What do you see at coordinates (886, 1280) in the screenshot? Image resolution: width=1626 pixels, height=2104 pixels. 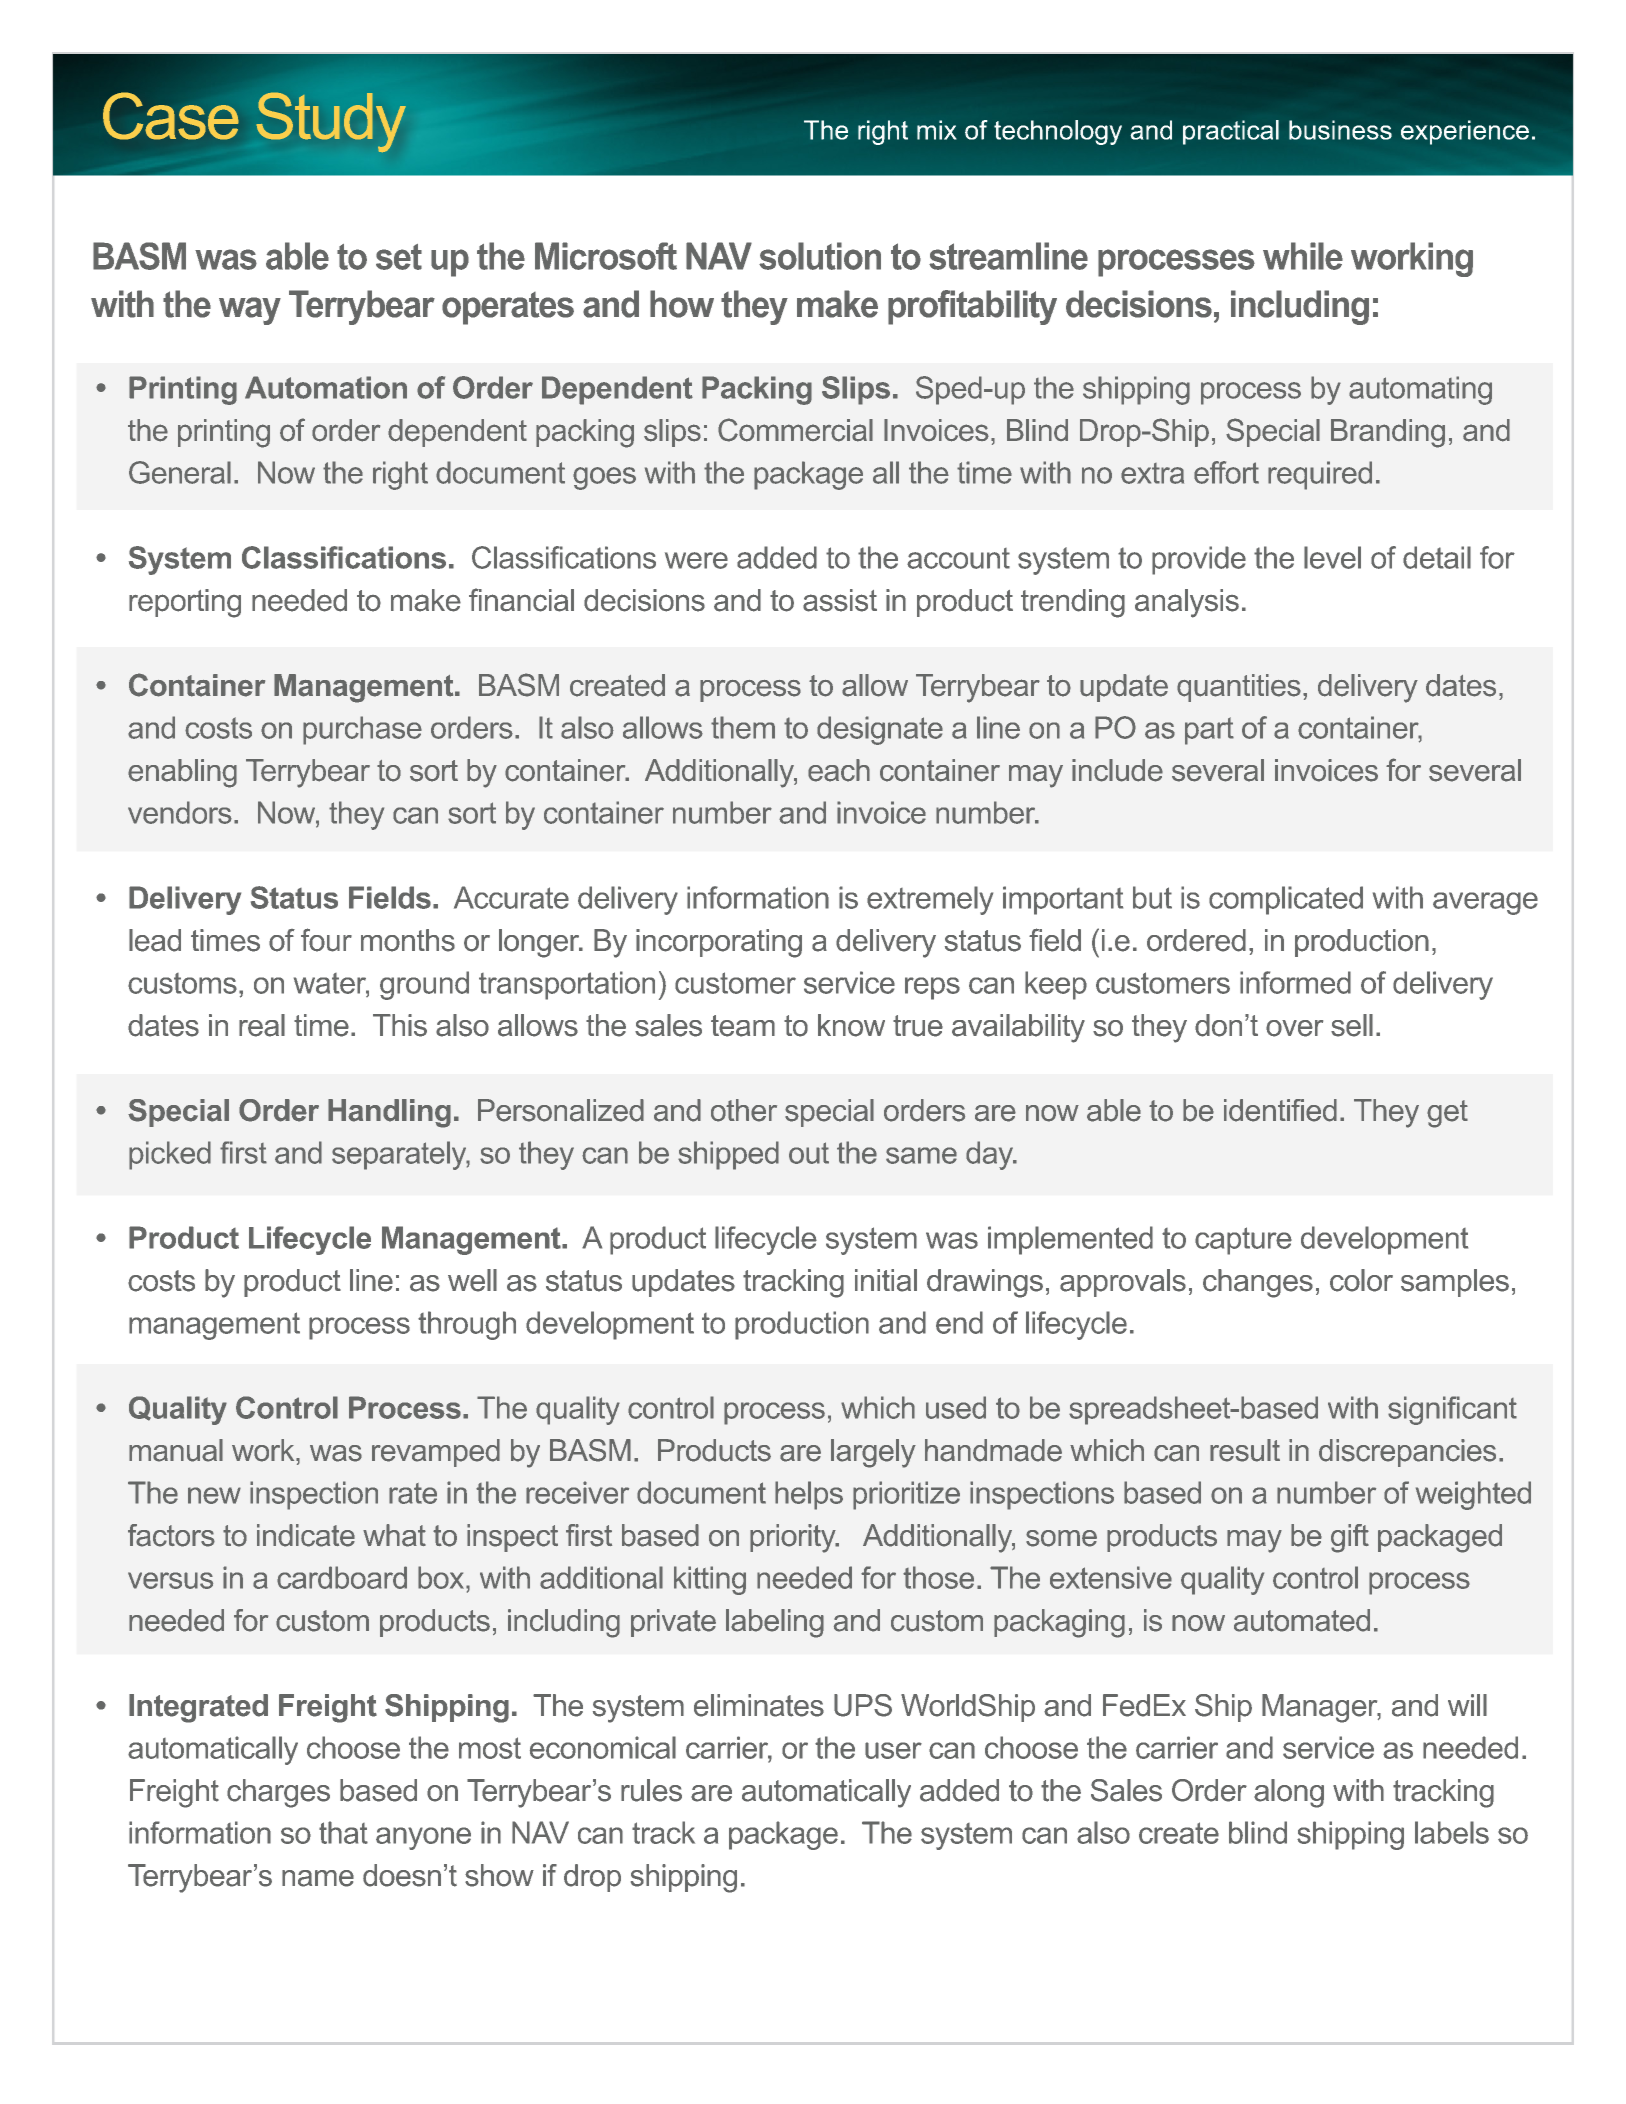 I see `initial` at bounding box center [886, 1280].
